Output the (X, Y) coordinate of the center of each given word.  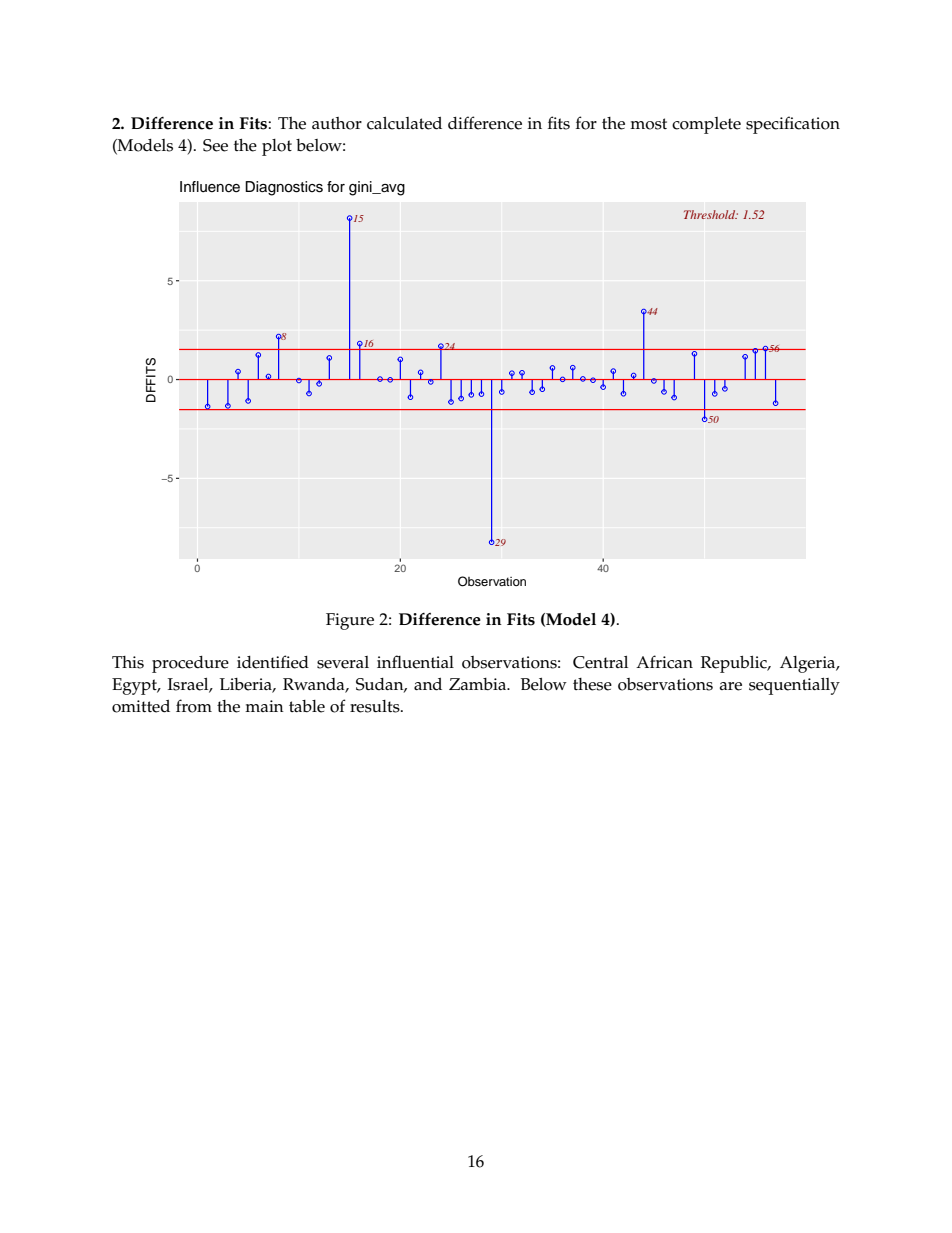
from (194, 706)
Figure (350, 621)
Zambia (479, 684)
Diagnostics (284, 188)
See (215, 145)
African (664, 662)
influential (415, 662)
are (731, 686)
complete (706, 125)
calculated (404, 123)
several (343, 662)
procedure (190, 664)
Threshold (711, 214)
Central (600, 662)
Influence (210, 187)
